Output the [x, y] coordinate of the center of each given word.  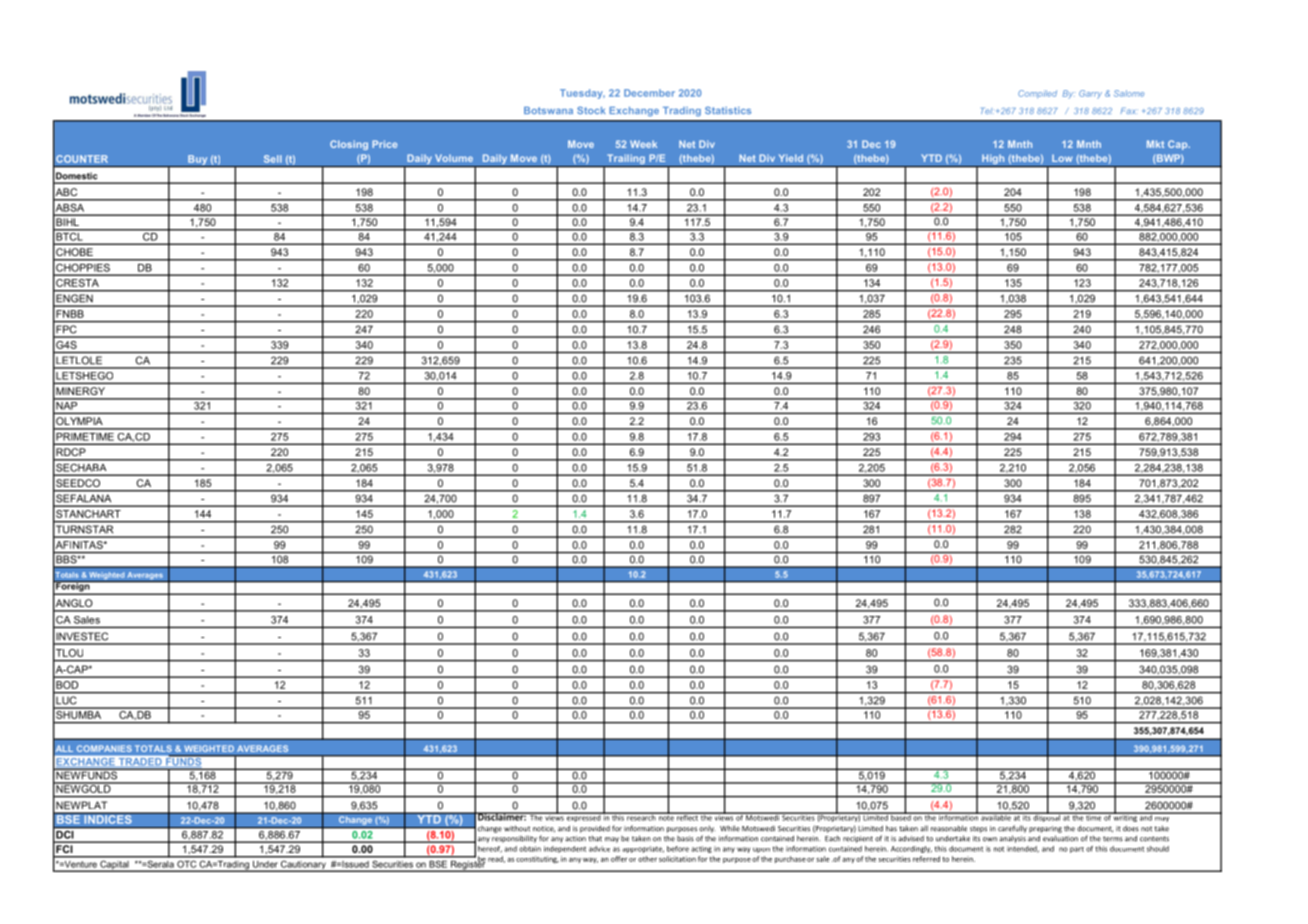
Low [1062, 158]
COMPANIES [104, 748]
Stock [591, 110]
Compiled [1037, 94]
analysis [1012, 839]
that [595, 838]
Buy [198, 161]
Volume [454, 158]
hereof [490, 849]
